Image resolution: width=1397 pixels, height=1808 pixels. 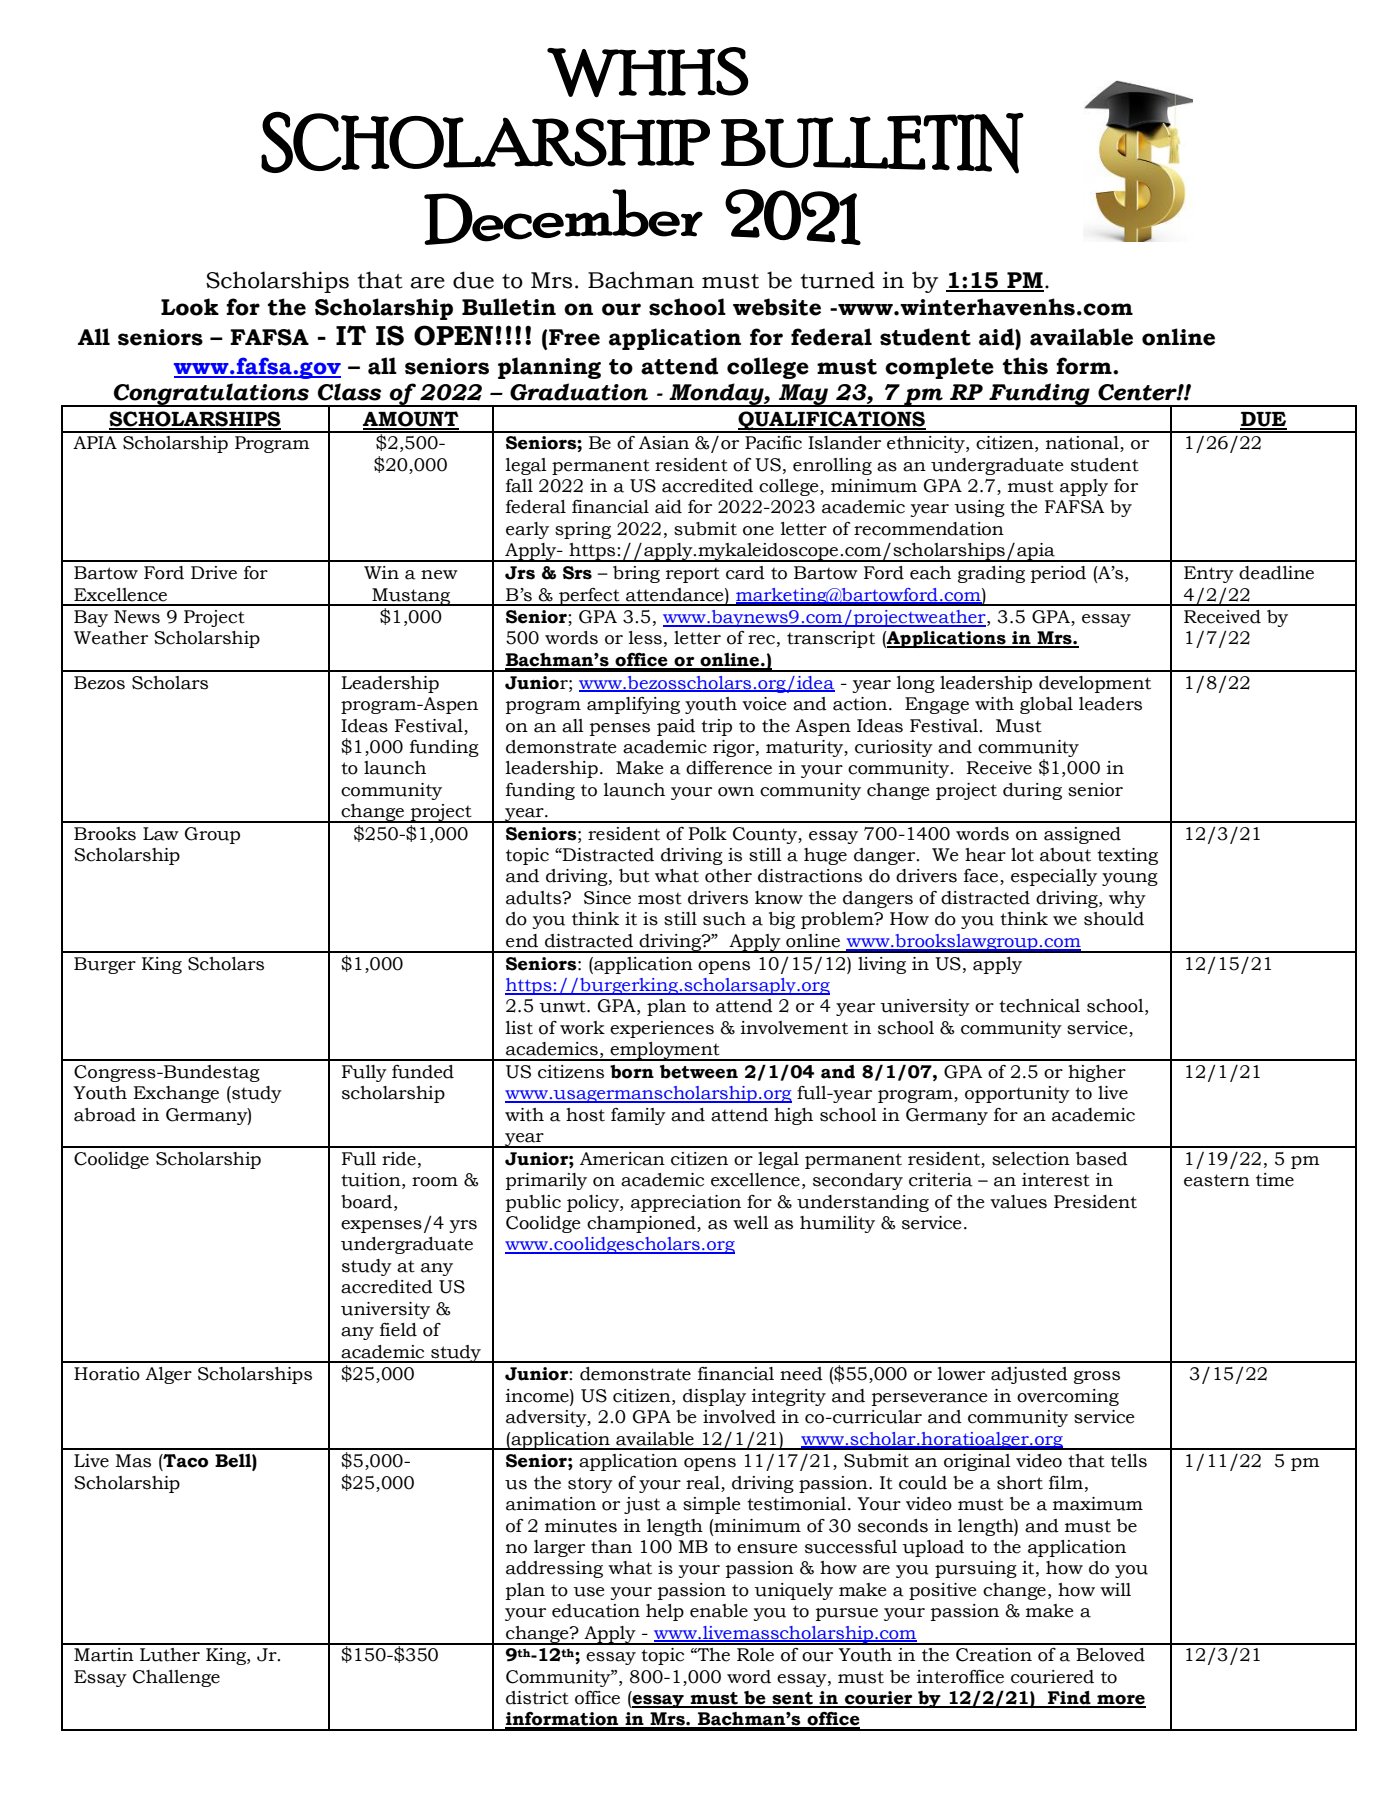 I want to click on funded, so click(x=423, y=1072).
